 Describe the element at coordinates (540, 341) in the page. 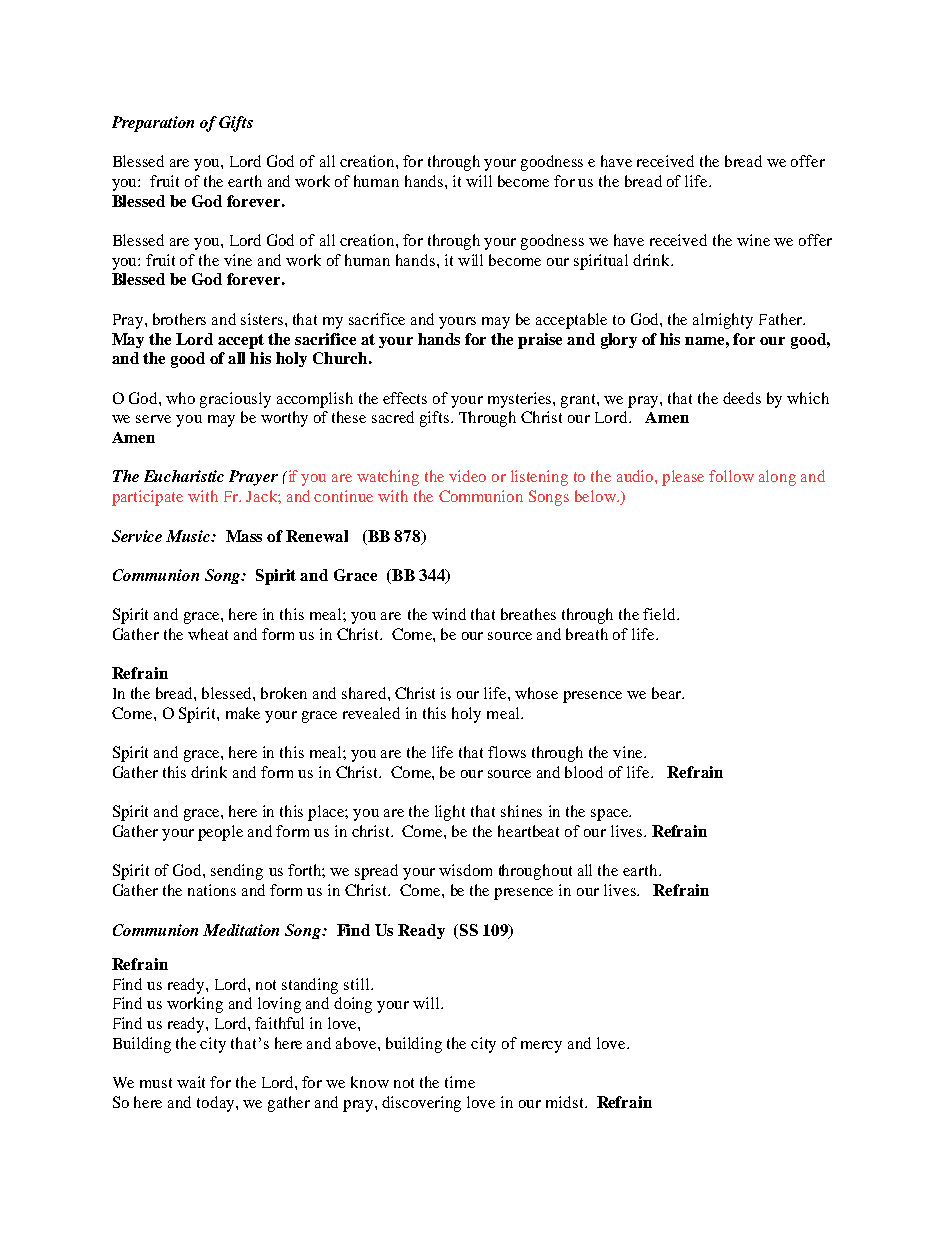

I see `praise` at that location.
